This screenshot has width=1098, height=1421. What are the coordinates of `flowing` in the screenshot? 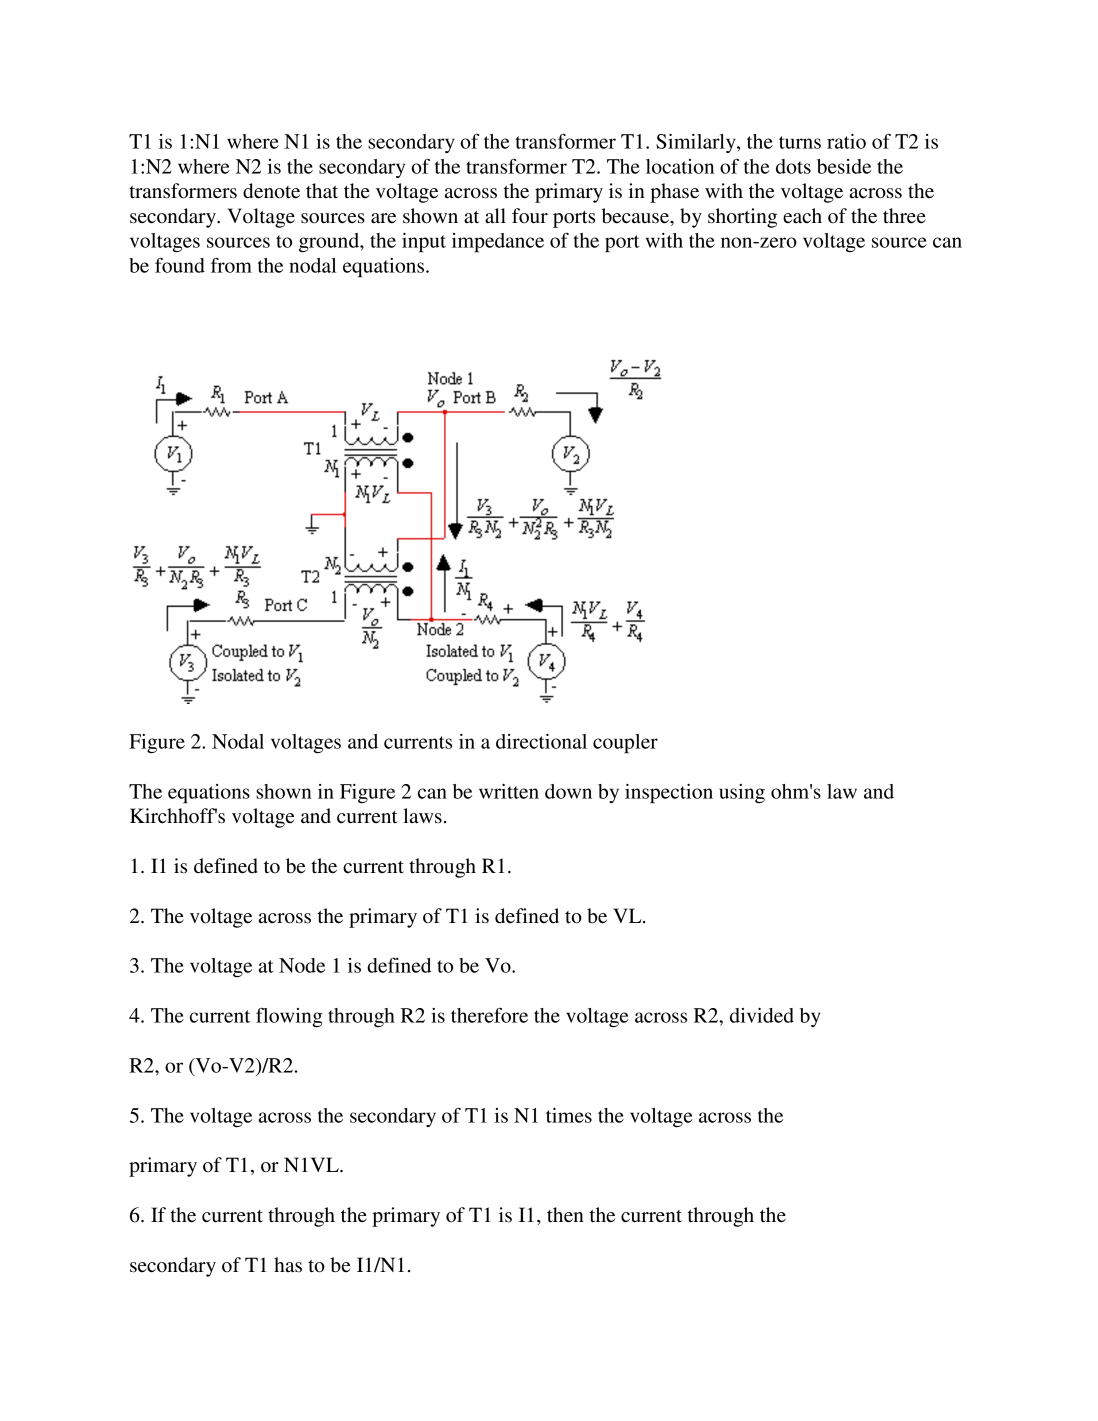 It's located at (289, 1017).
